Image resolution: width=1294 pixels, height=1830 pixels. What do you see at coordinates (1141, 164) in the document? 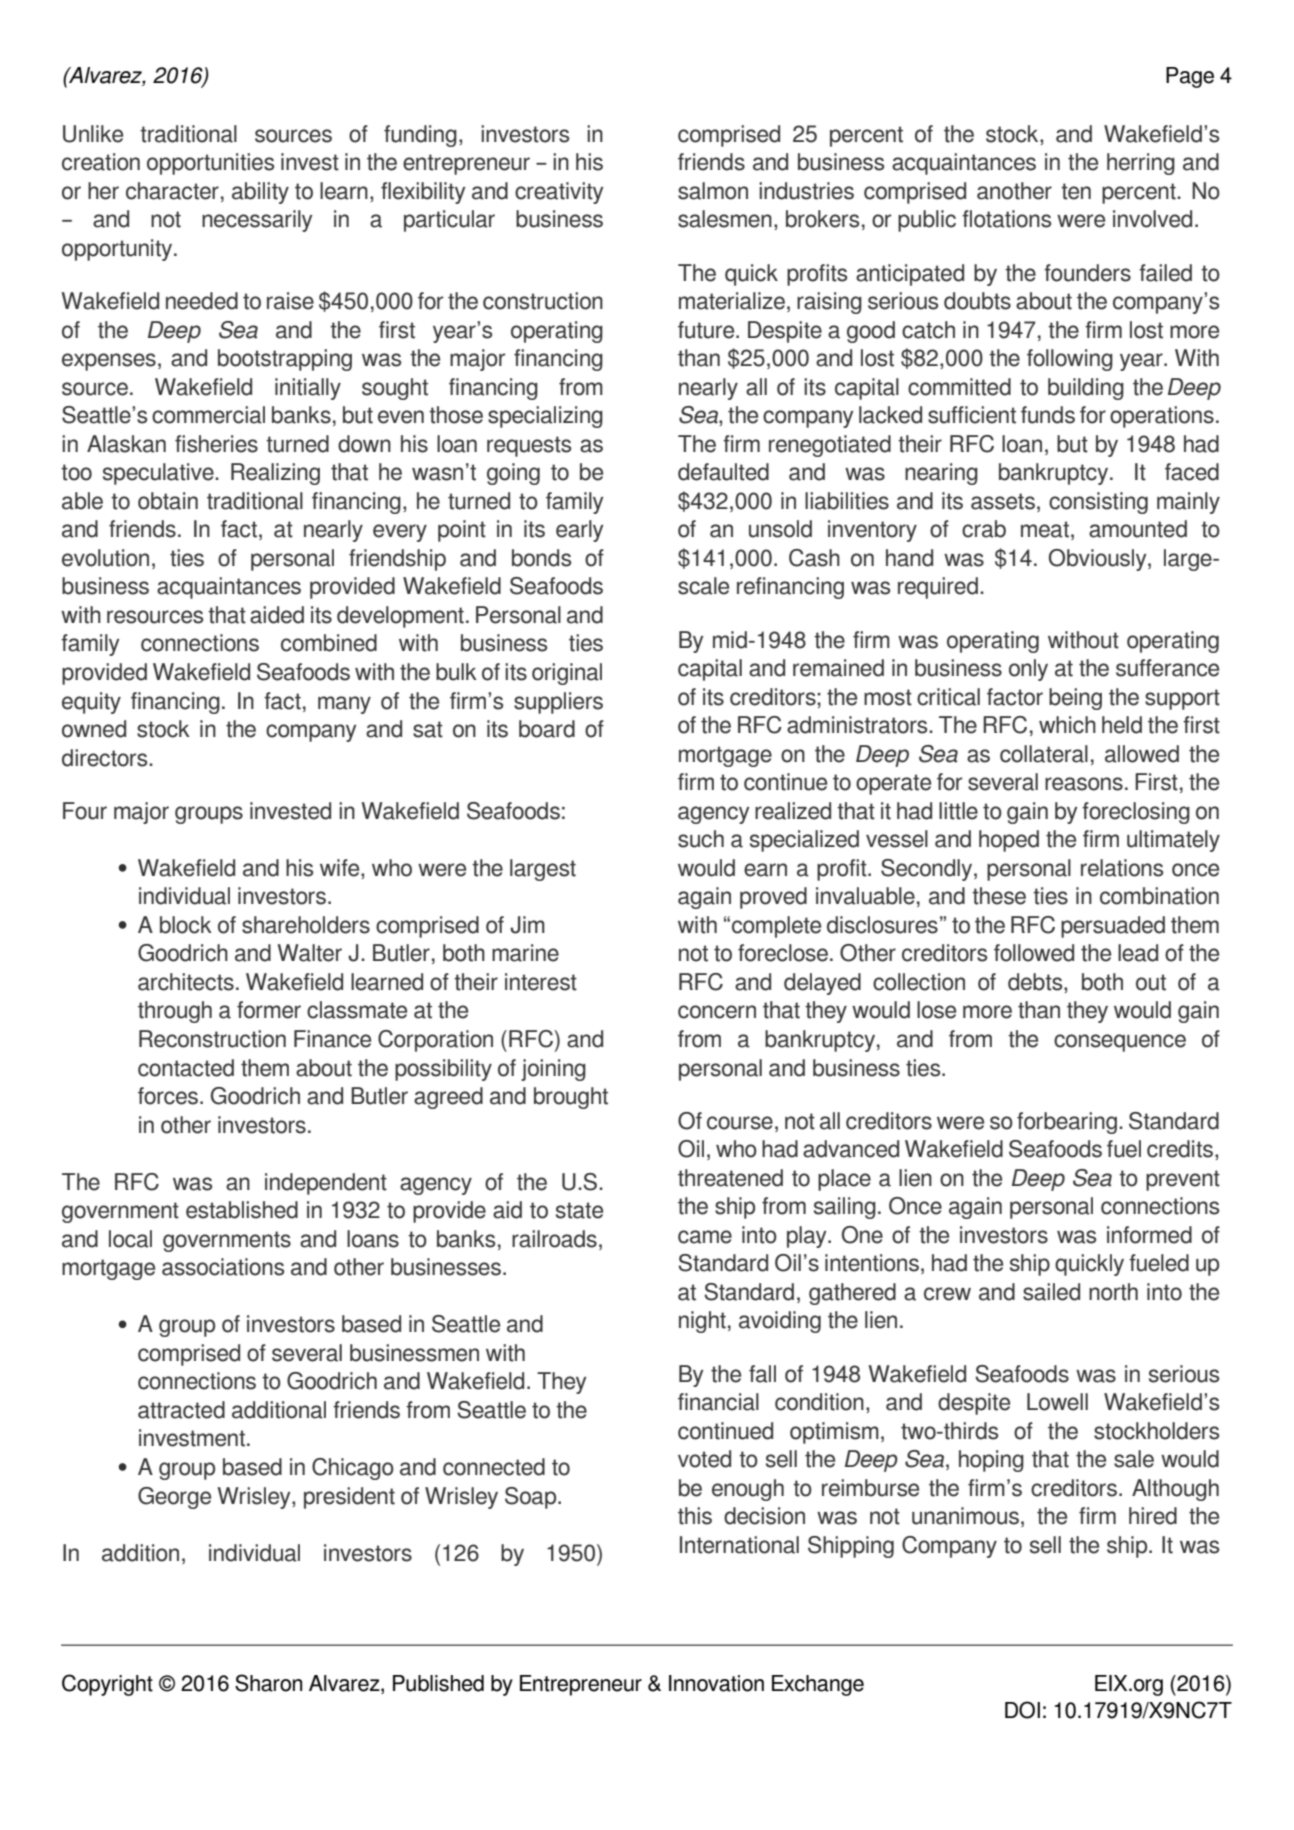
I see `herring` at bounding box center [1141, 164].
